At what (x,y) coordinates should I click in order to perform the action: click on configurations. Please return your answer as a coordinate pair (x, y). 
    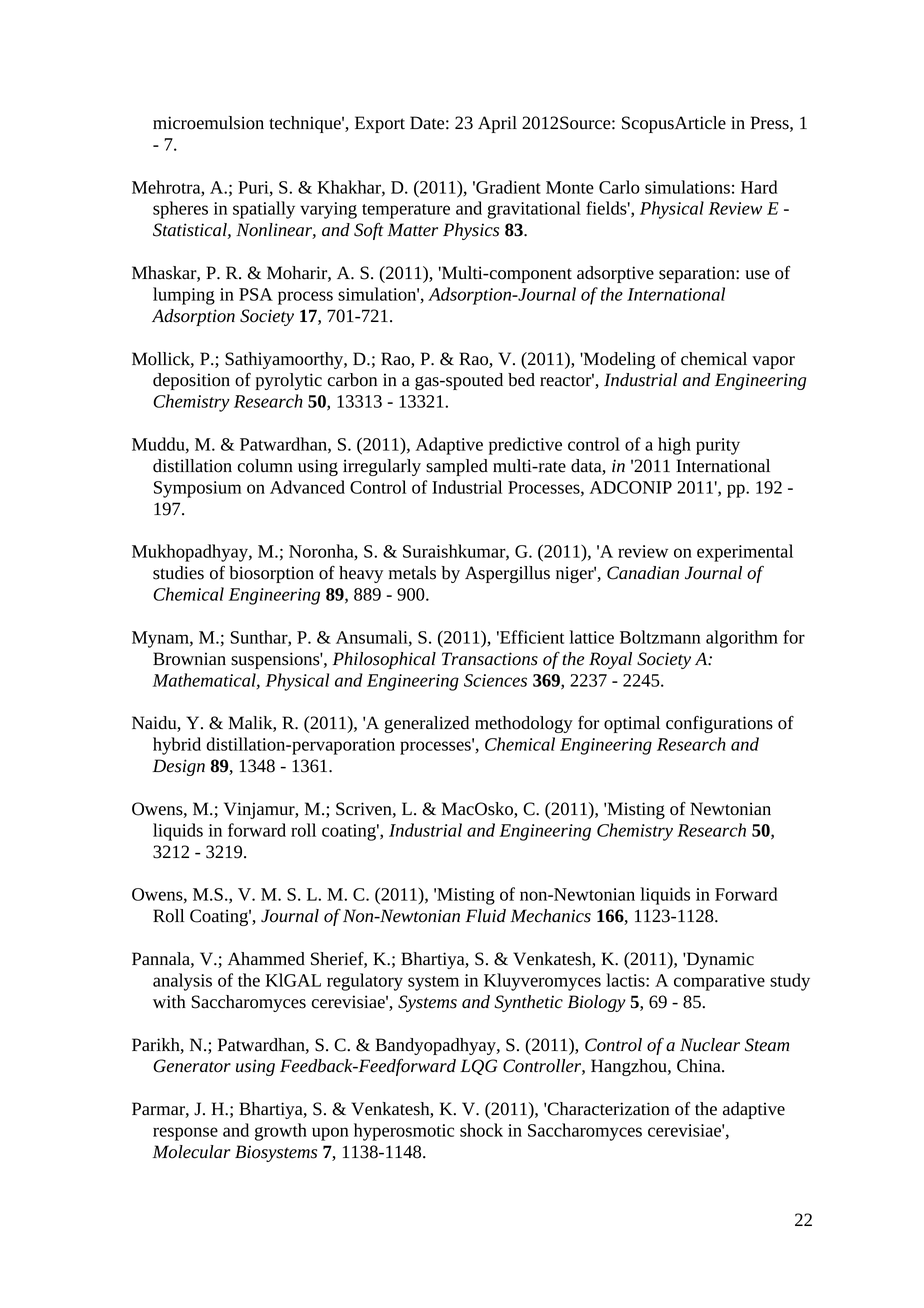
    Looking at the image, I should click on (719, 724).
